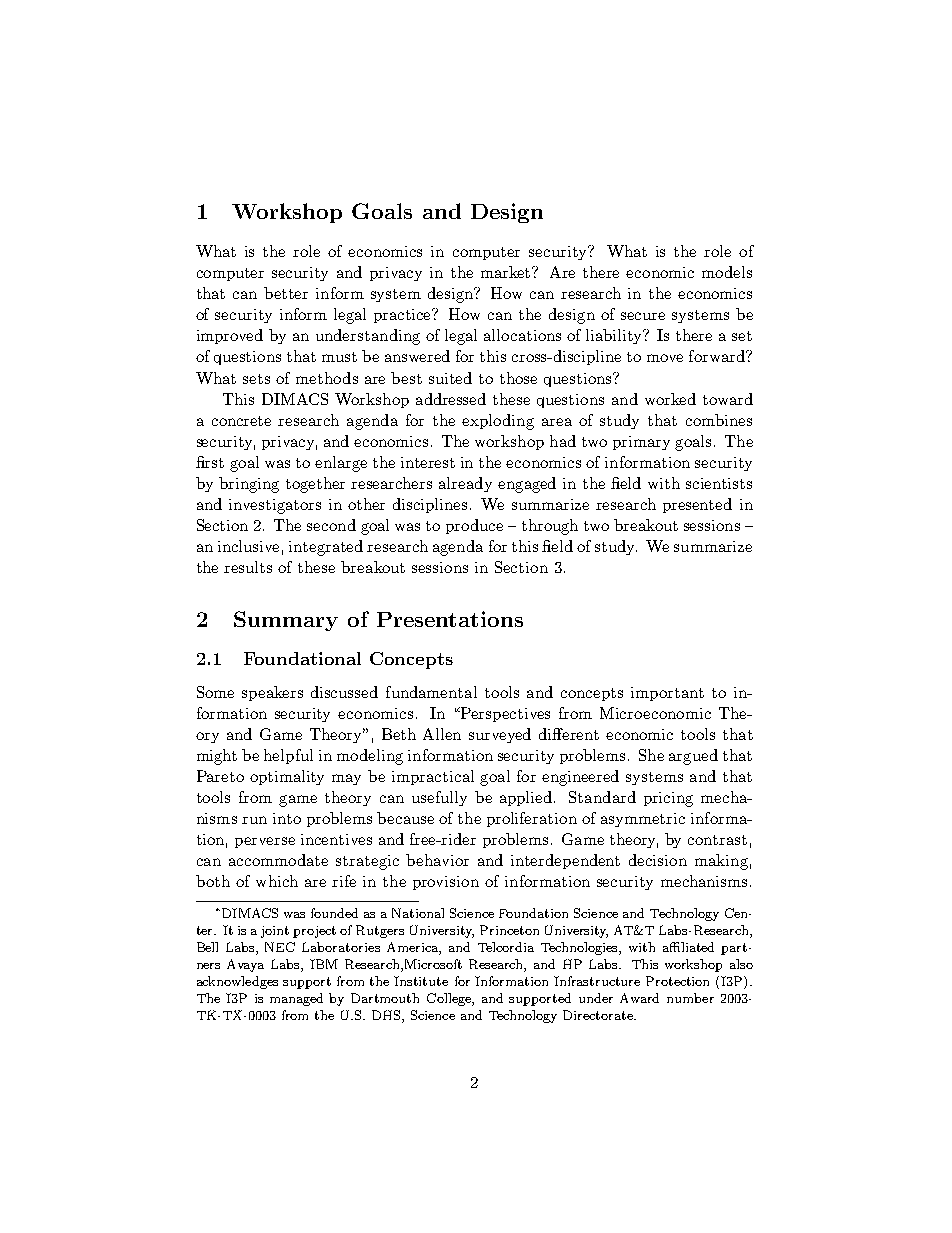  Describe the element at coordinates (507, 272) in the screenshot. I see `market` at that location.
